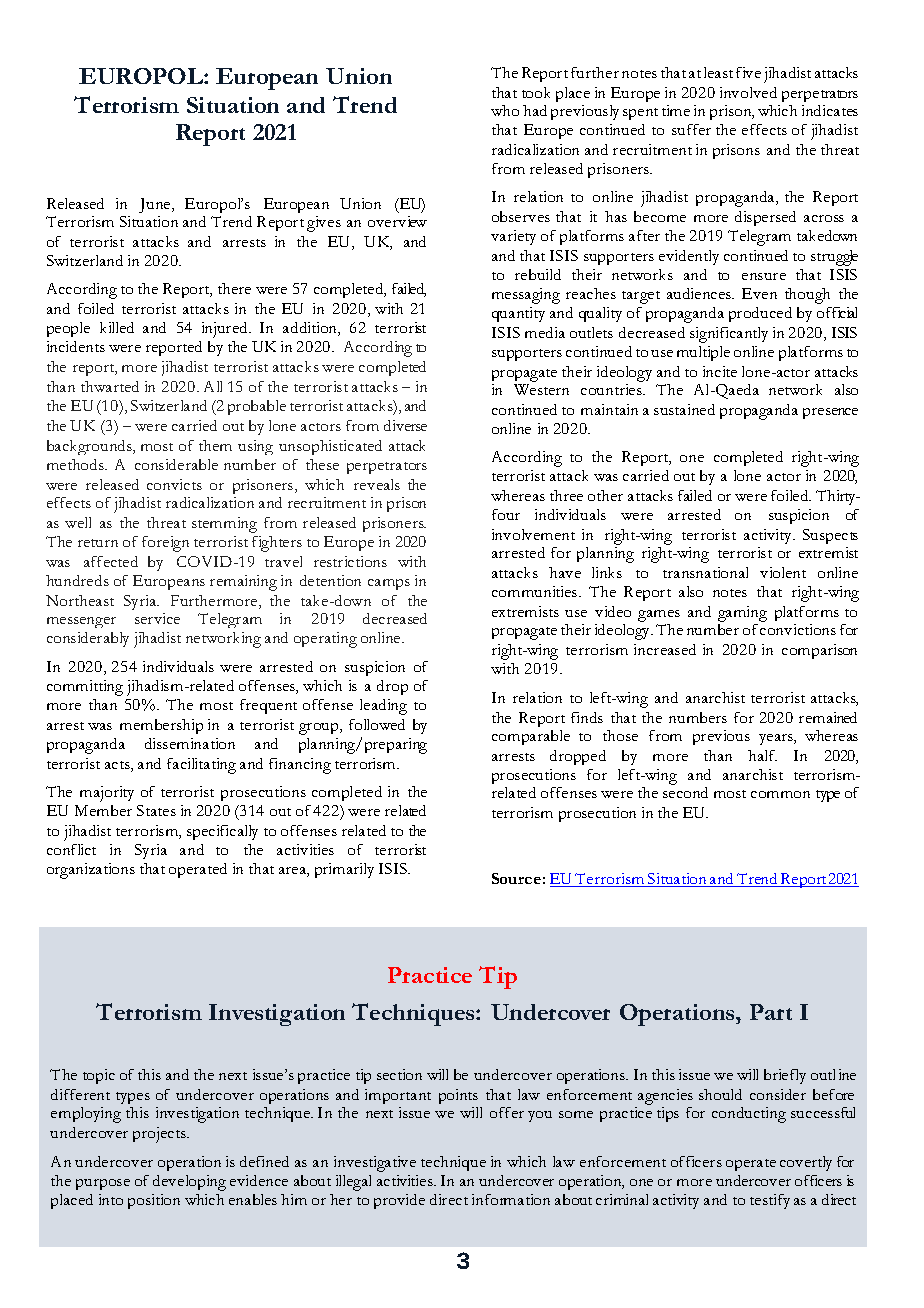 This image has height=1308, width=924. What do you see at coordinates (189, 1183) in the image?
I see `developing` at bounding box center [189, 1183].
